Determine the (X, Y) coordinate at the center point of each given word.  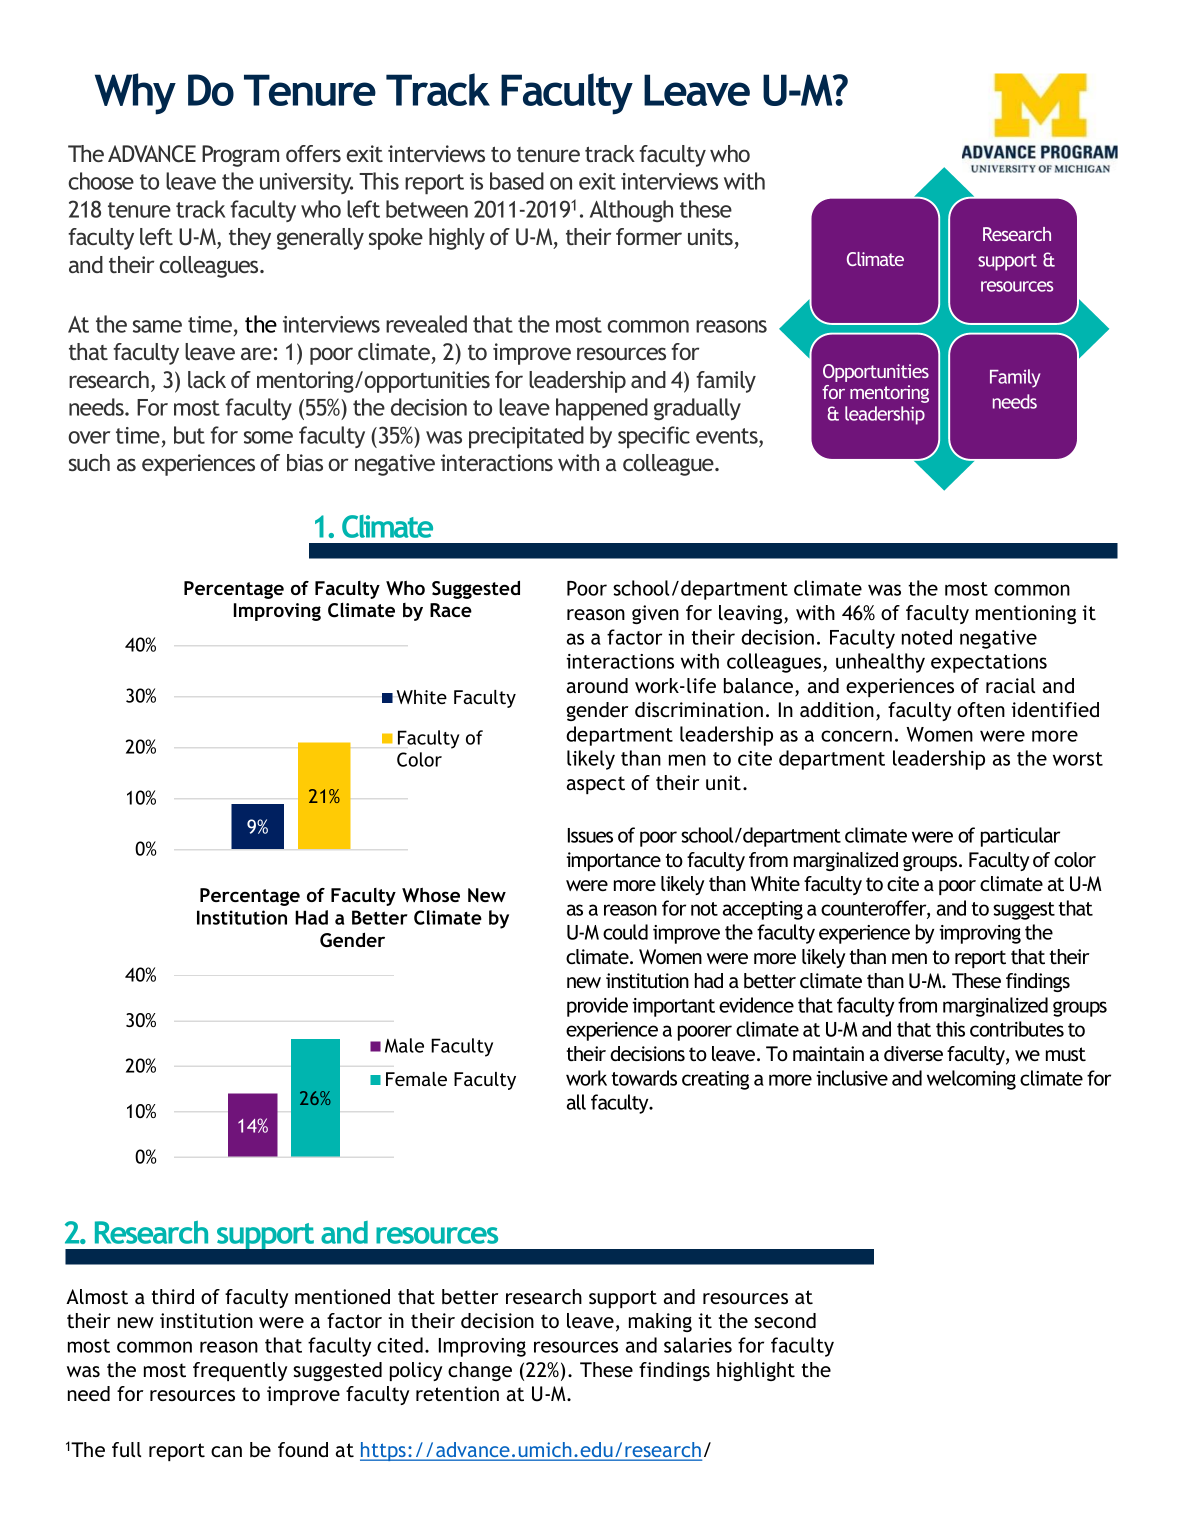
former (649, 236)
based (517, 181)
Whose (431, 895)
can (226, 1451)
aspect (596, 785)
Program (240, 156)
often (981, 709)
